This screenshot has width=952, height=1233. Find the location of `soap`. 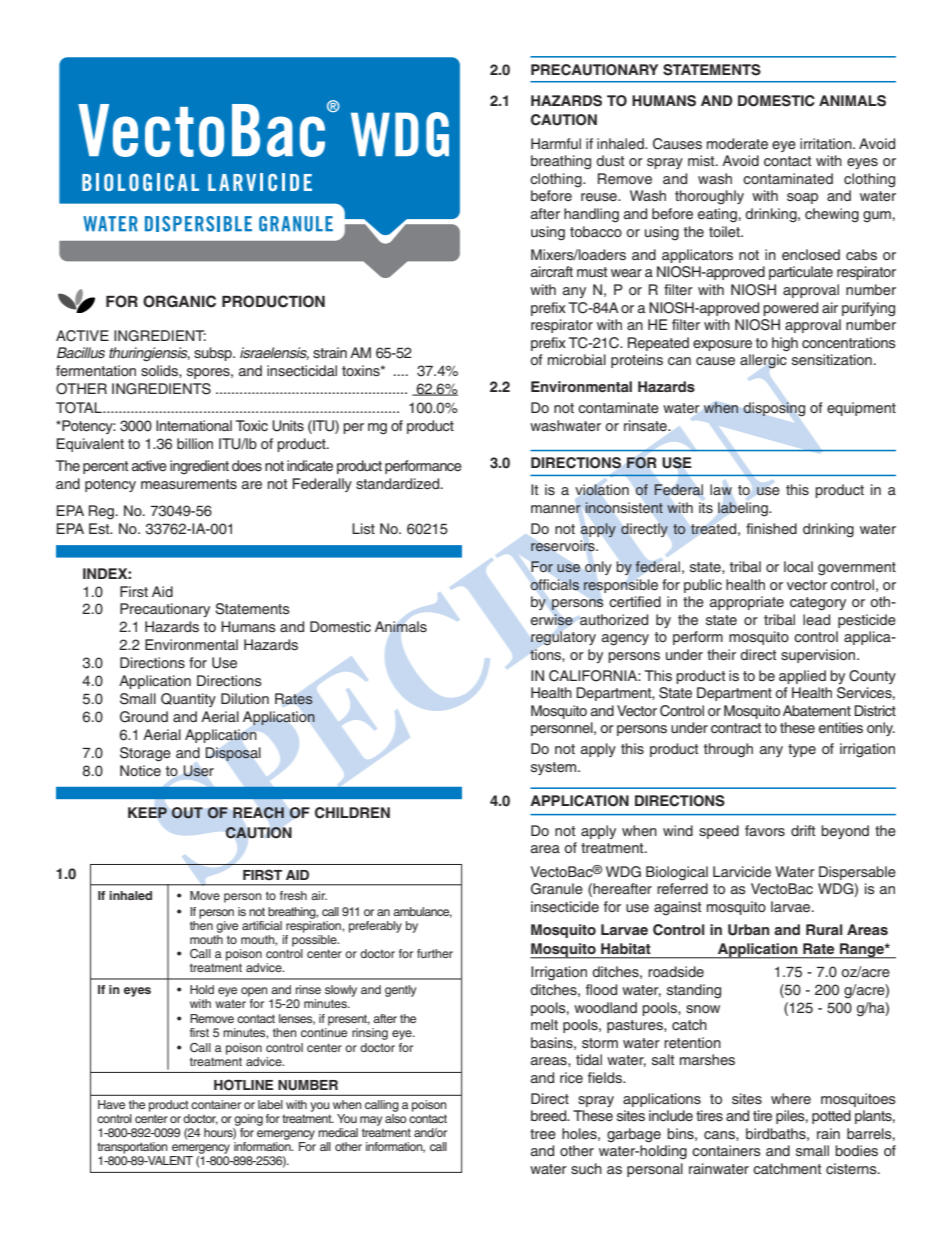

soap is located at coordinates (802, 198).
